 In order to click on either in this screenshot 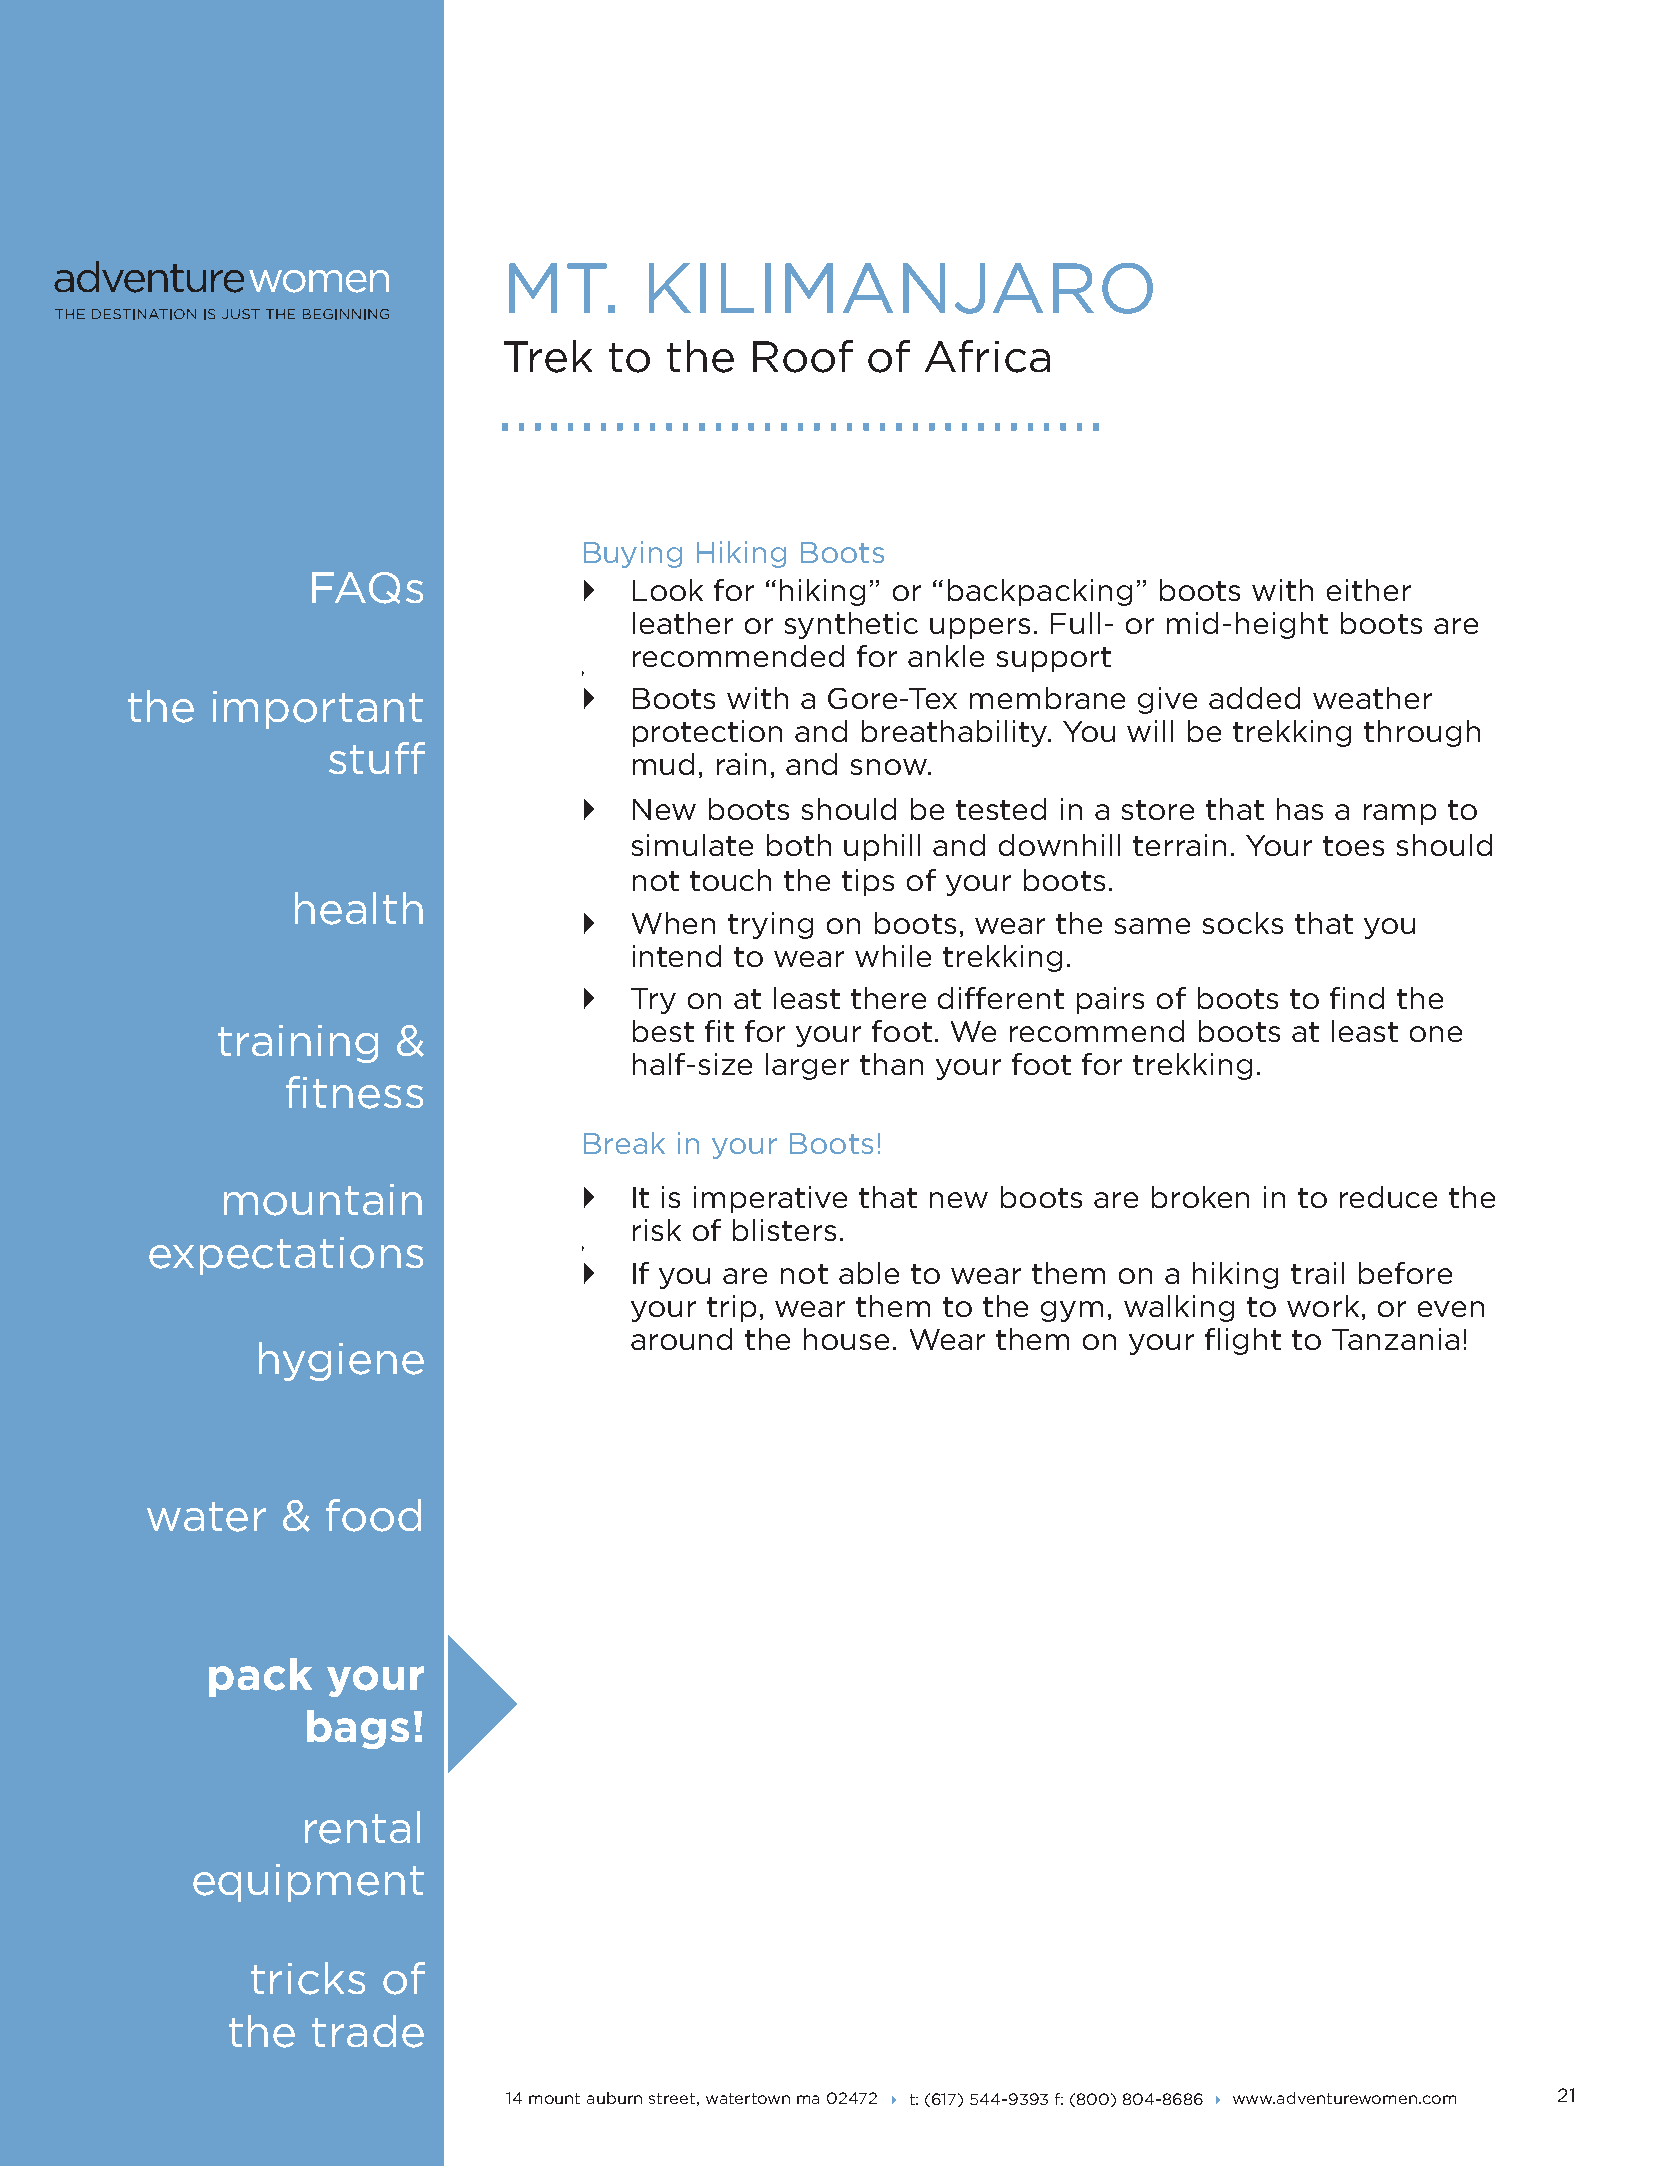, I will do `click(1369, 590)`.
